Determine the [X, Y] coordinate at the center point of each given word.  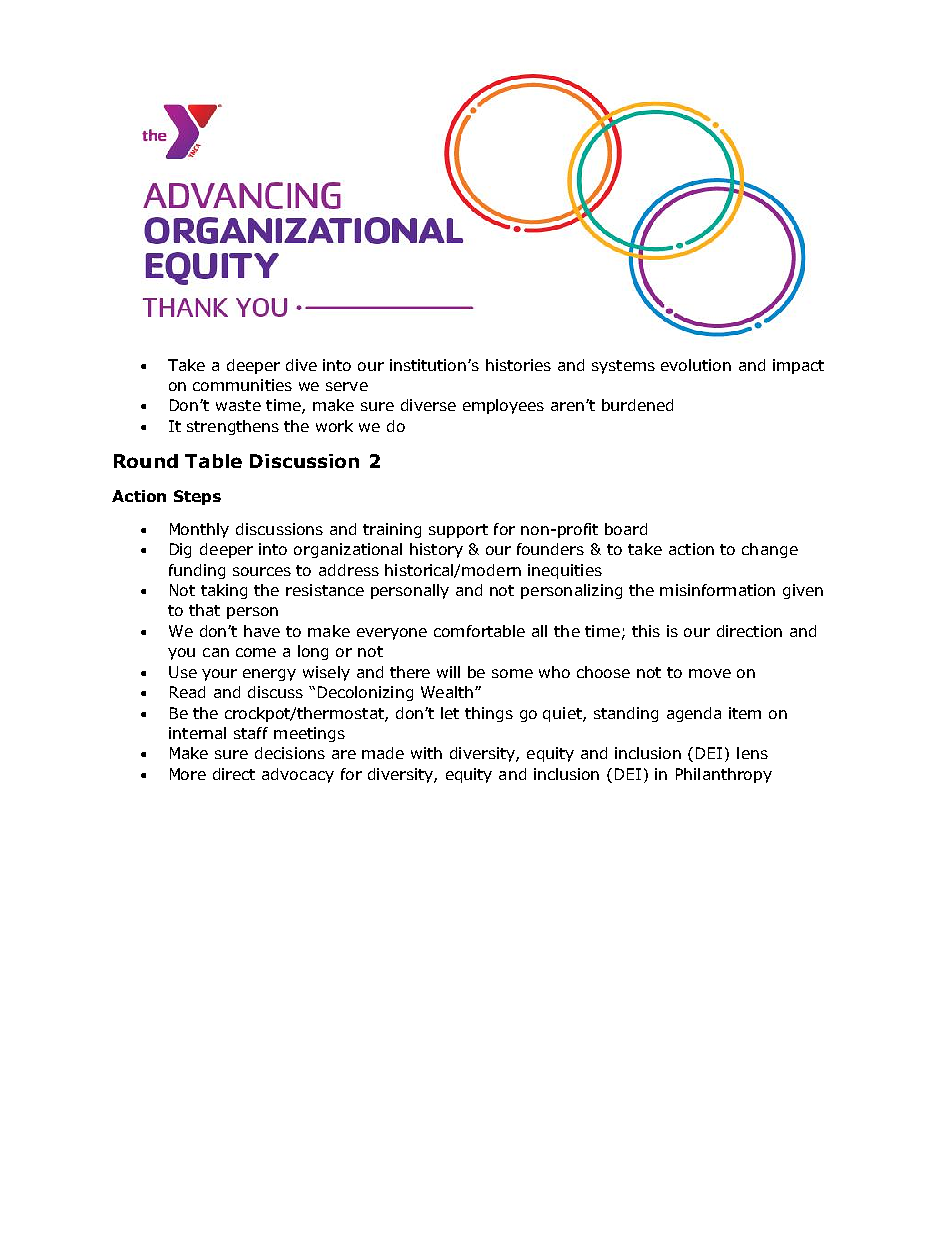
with [426, 753]
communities [242, 385]
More [188, 774]
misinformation [717, 590]
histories [518, 365]
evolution [696, 365]
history [436, 550]
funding [197, 571]
